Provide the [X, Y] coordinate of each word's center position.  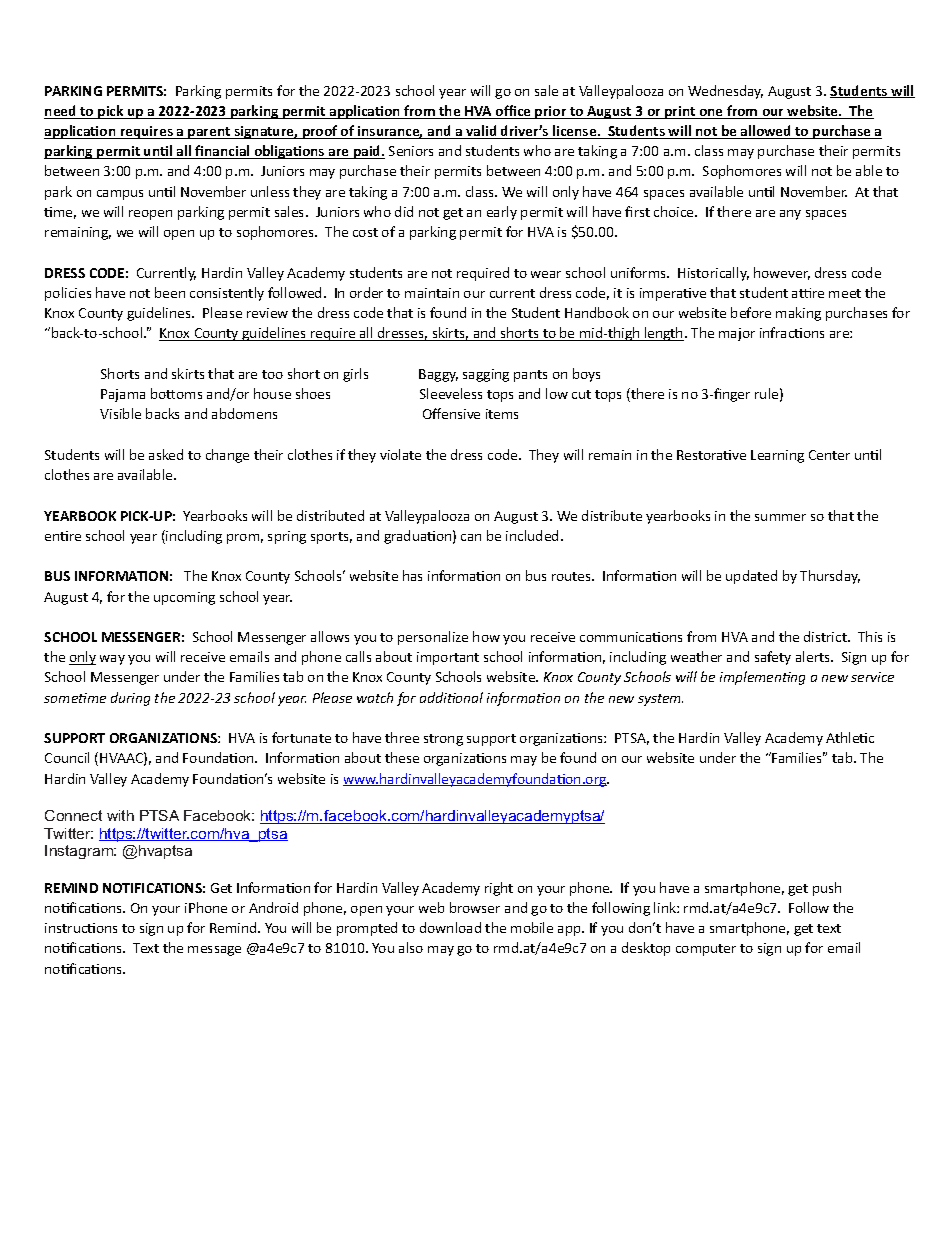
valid [481, 132]
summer [780, 517]
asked [166, 454]
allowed [766, 132]
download [450, 927]
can [471, 537]
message [214, 951]
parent [209, 133]
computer [706, 950]
